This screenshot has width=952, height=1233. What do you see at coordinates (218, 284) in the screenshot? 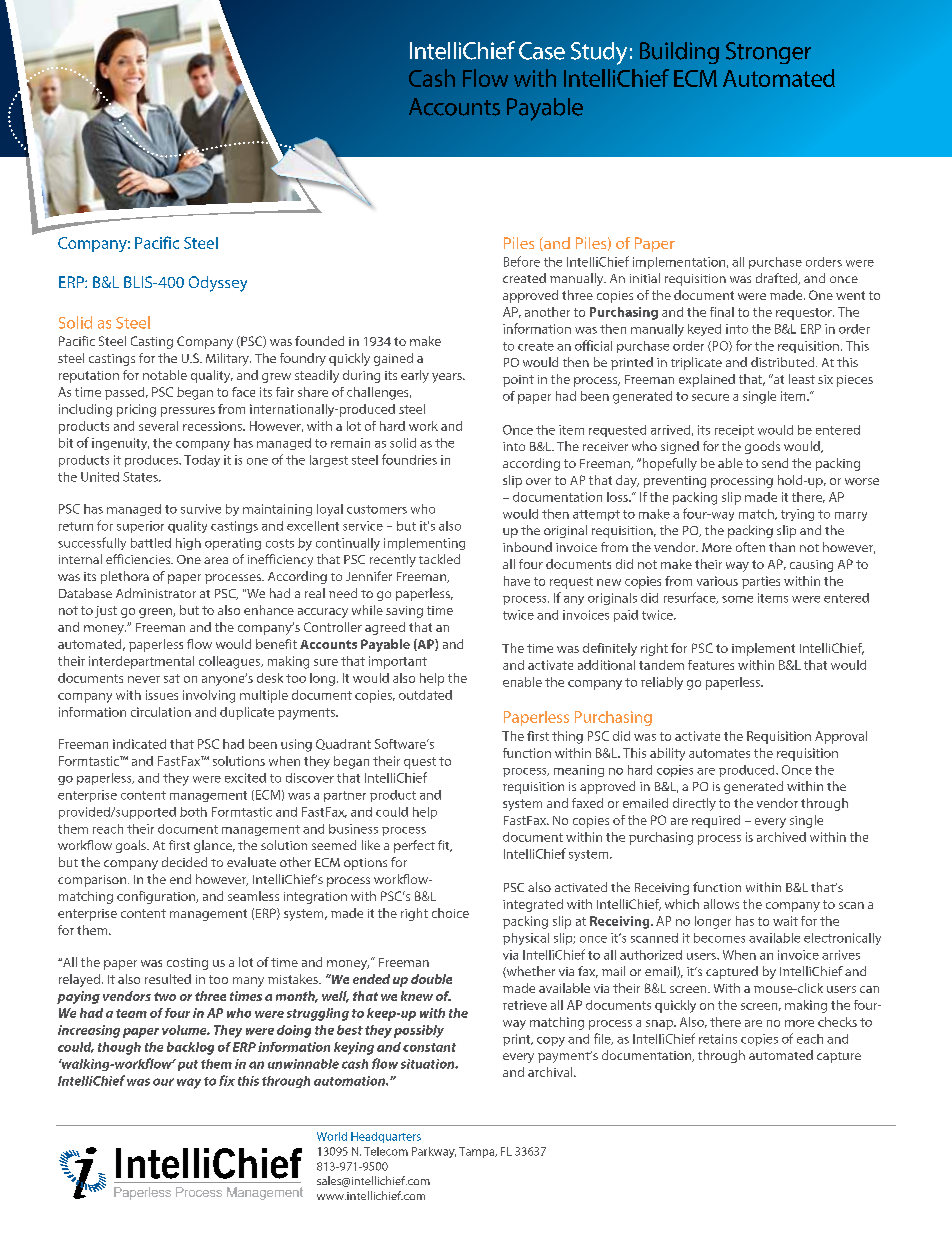
I see `Odyssey` at bounding box center [218, 284].
